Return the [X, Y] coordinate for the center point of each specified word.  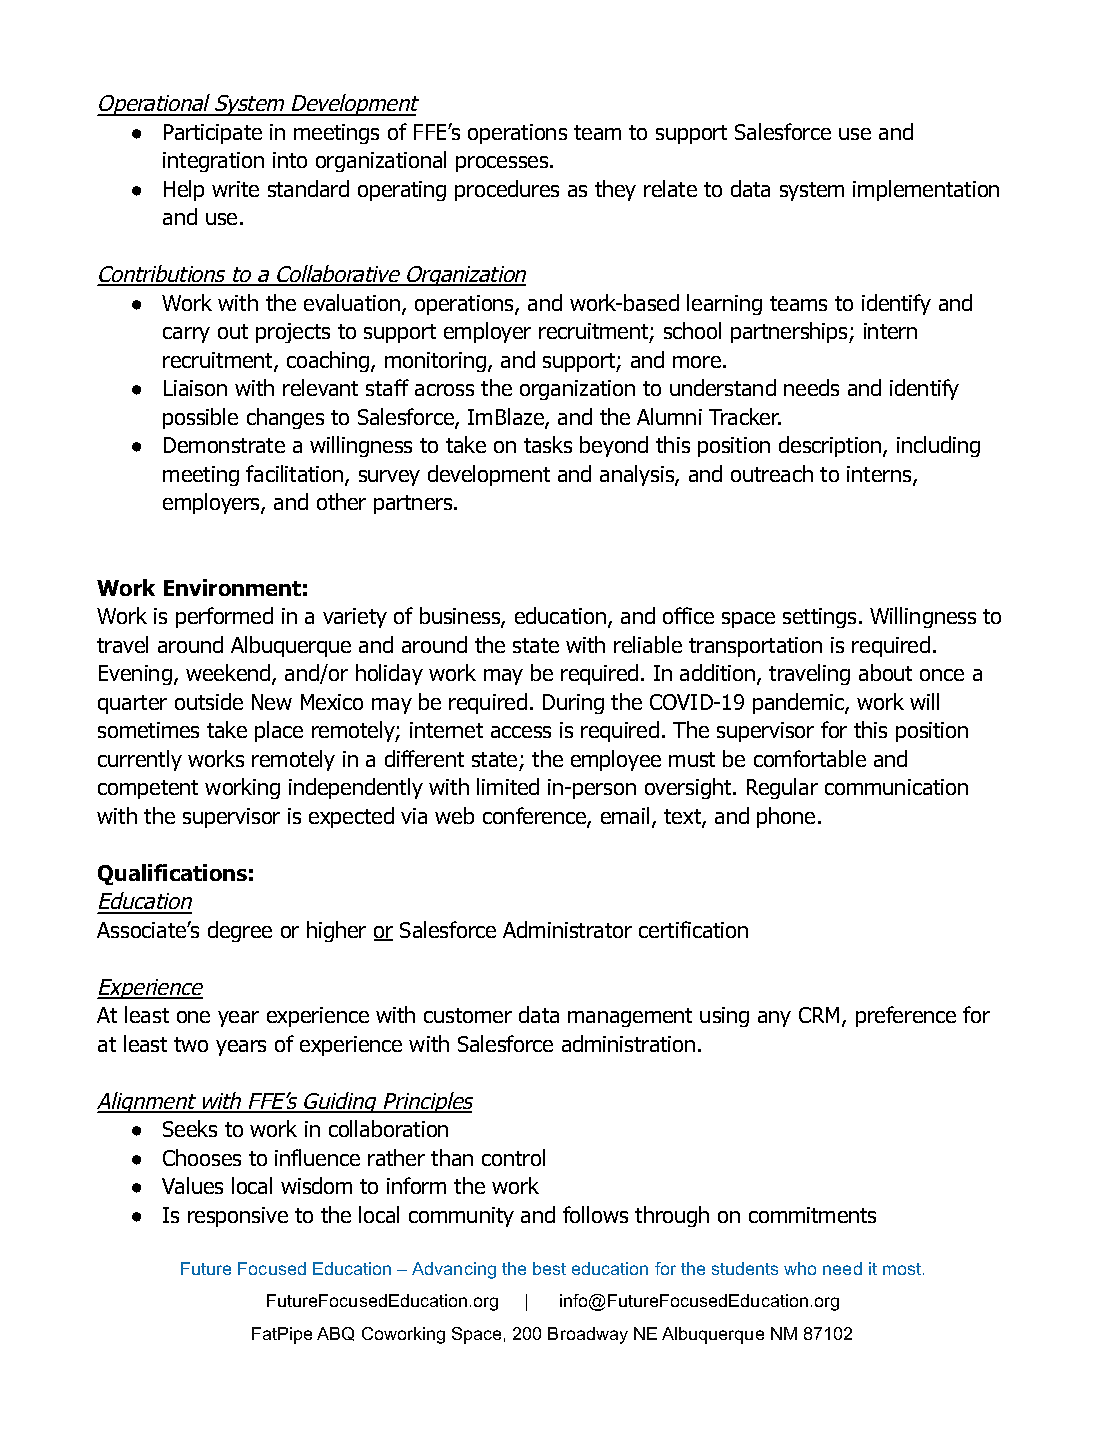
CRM [821, 1016]
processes [503, 164]
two [191, 1044]
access [521, 732]
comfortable [810, 758]
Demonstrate [224, 445]
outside [209, 701]
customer [468, 1015]
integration [213, 162]
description [831, 446]
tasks [548, 444]
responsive [238, 1217]
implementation [926, 190]
